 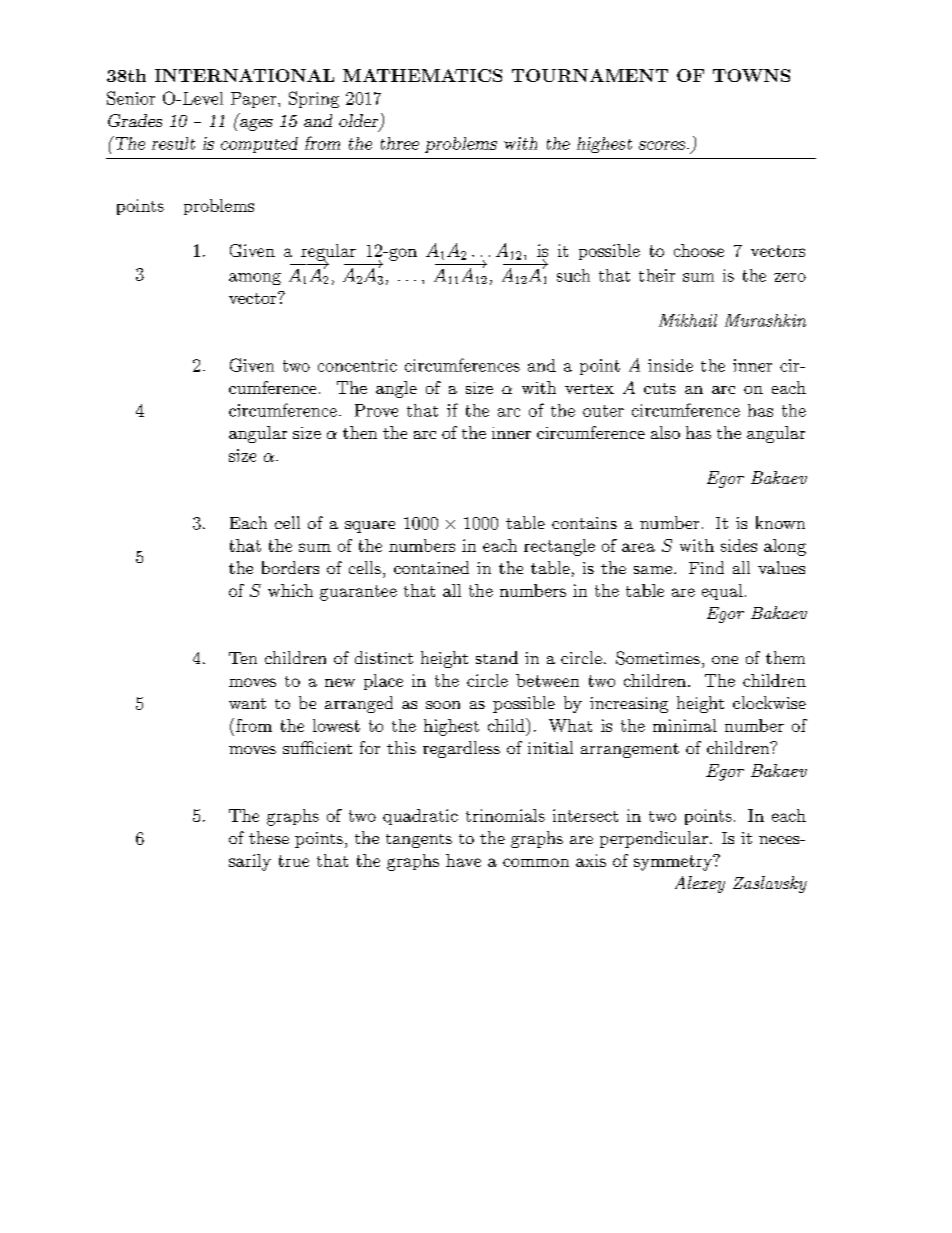 What do you see at coordinates (290, 567) in the screenshot?
I see `borders` at bounding box center [290, 567].
